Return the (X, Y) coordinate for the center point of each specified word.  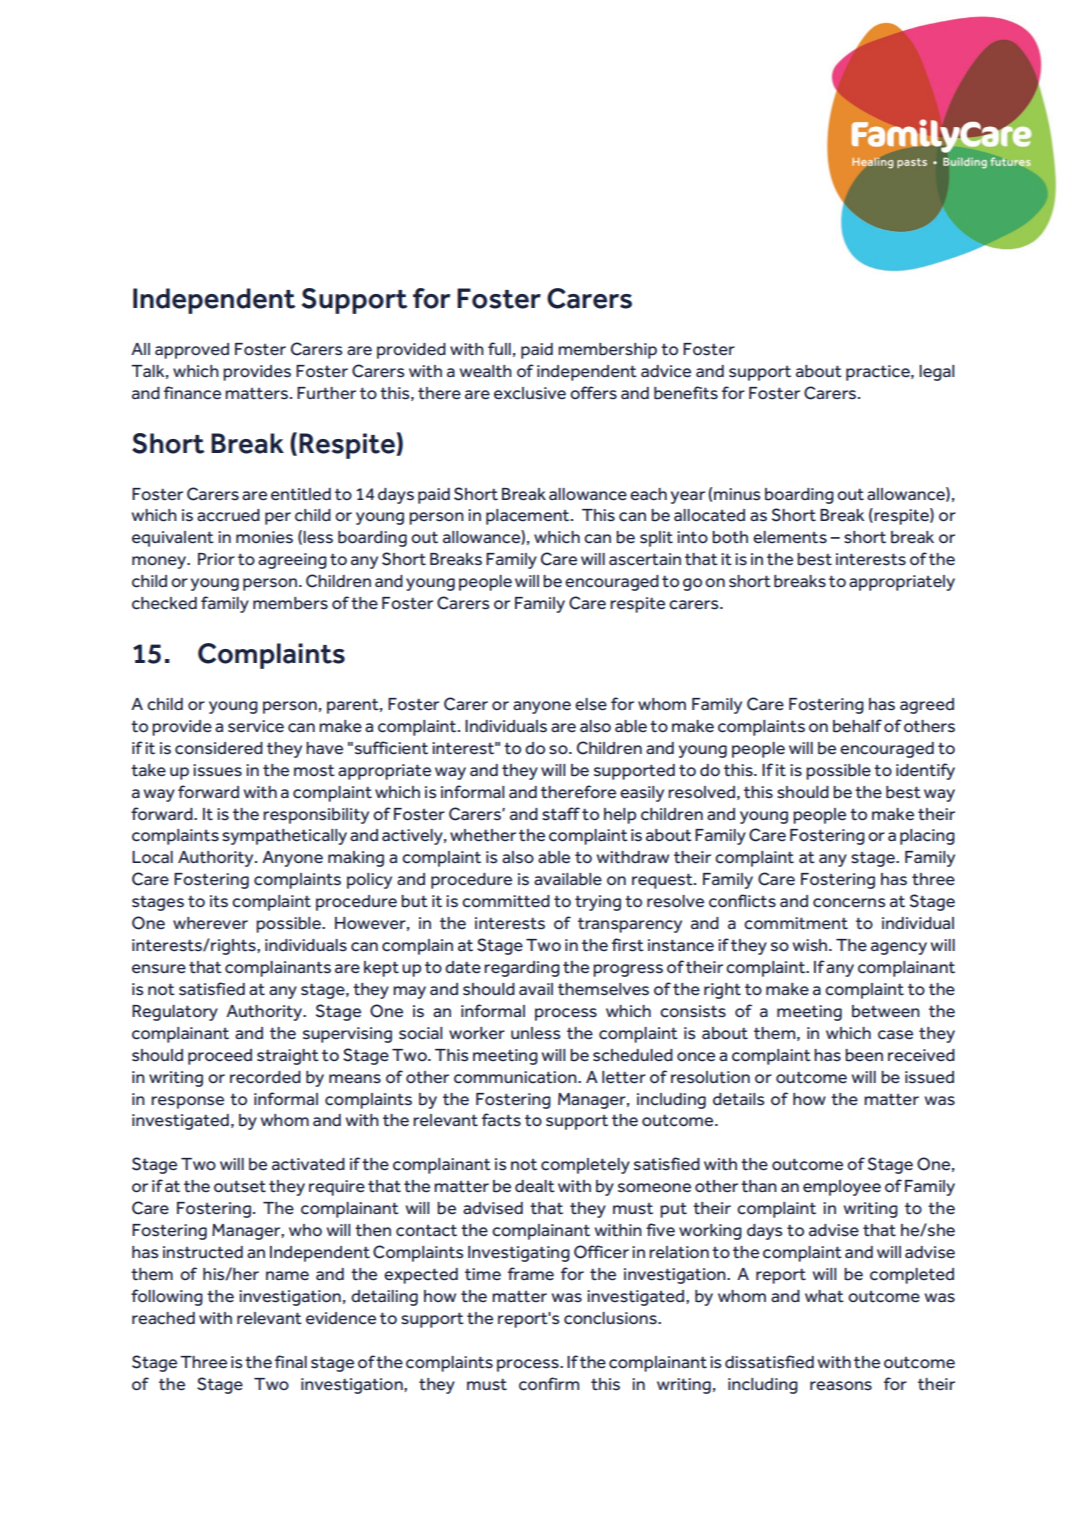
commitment (796, 923)
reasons (841, 1386)
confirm (549, 1384)
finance (192, 393)
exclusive (530, 393)
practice (879, 373)
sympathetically (284, 837)
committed (506, 901)
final (291, 1361)
